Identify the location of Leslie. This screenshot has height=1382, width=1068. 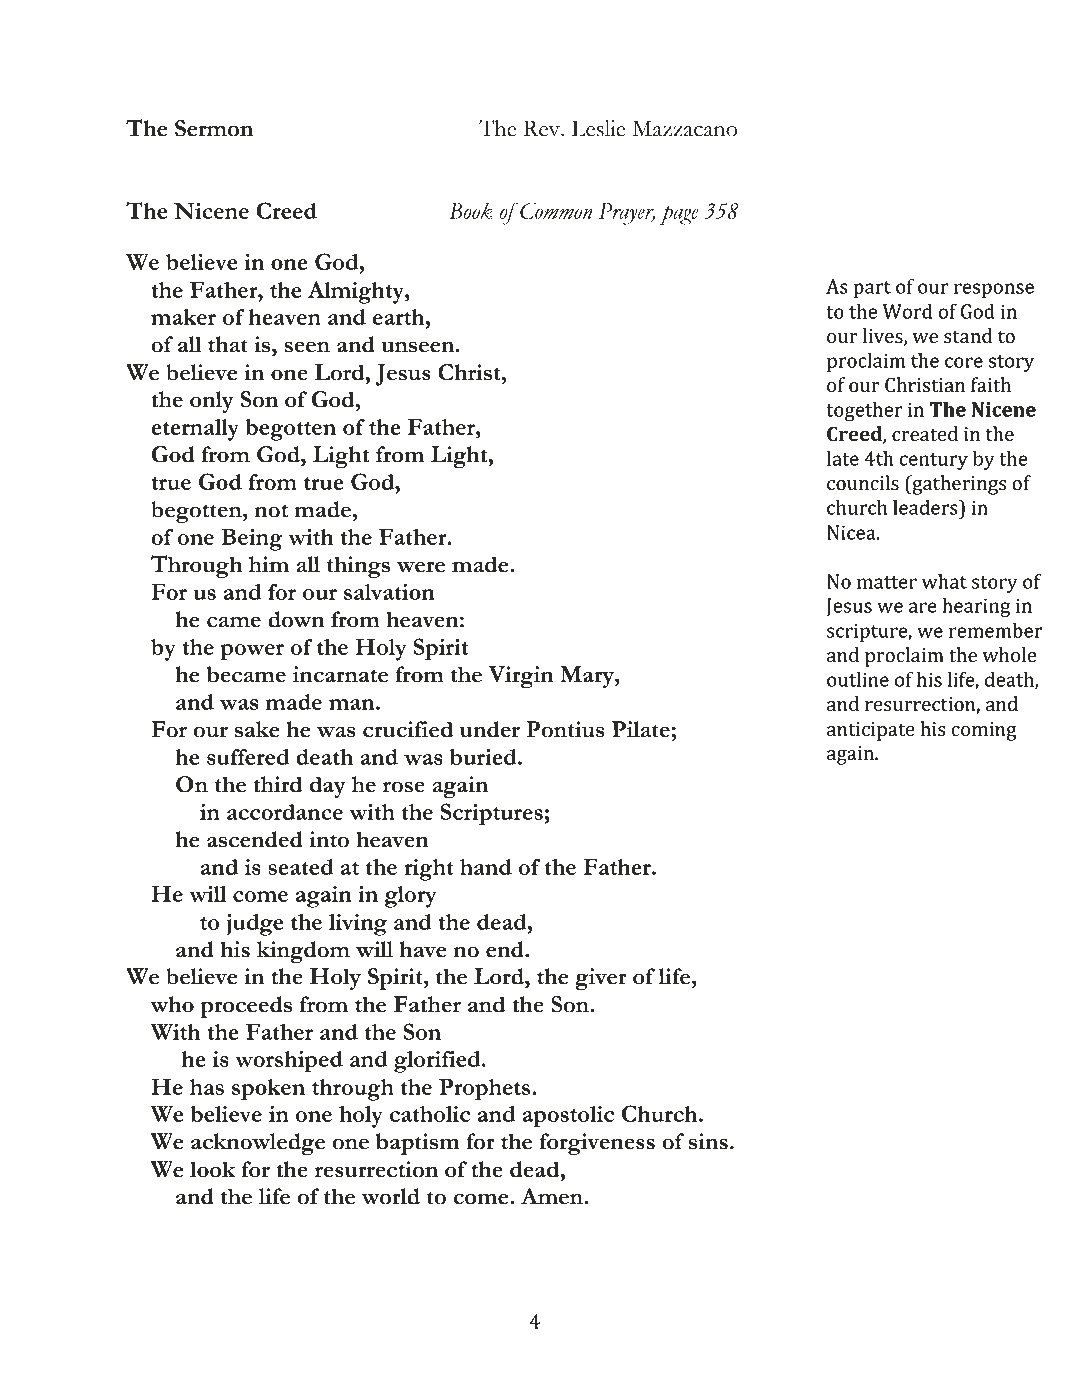
(599, 128).
